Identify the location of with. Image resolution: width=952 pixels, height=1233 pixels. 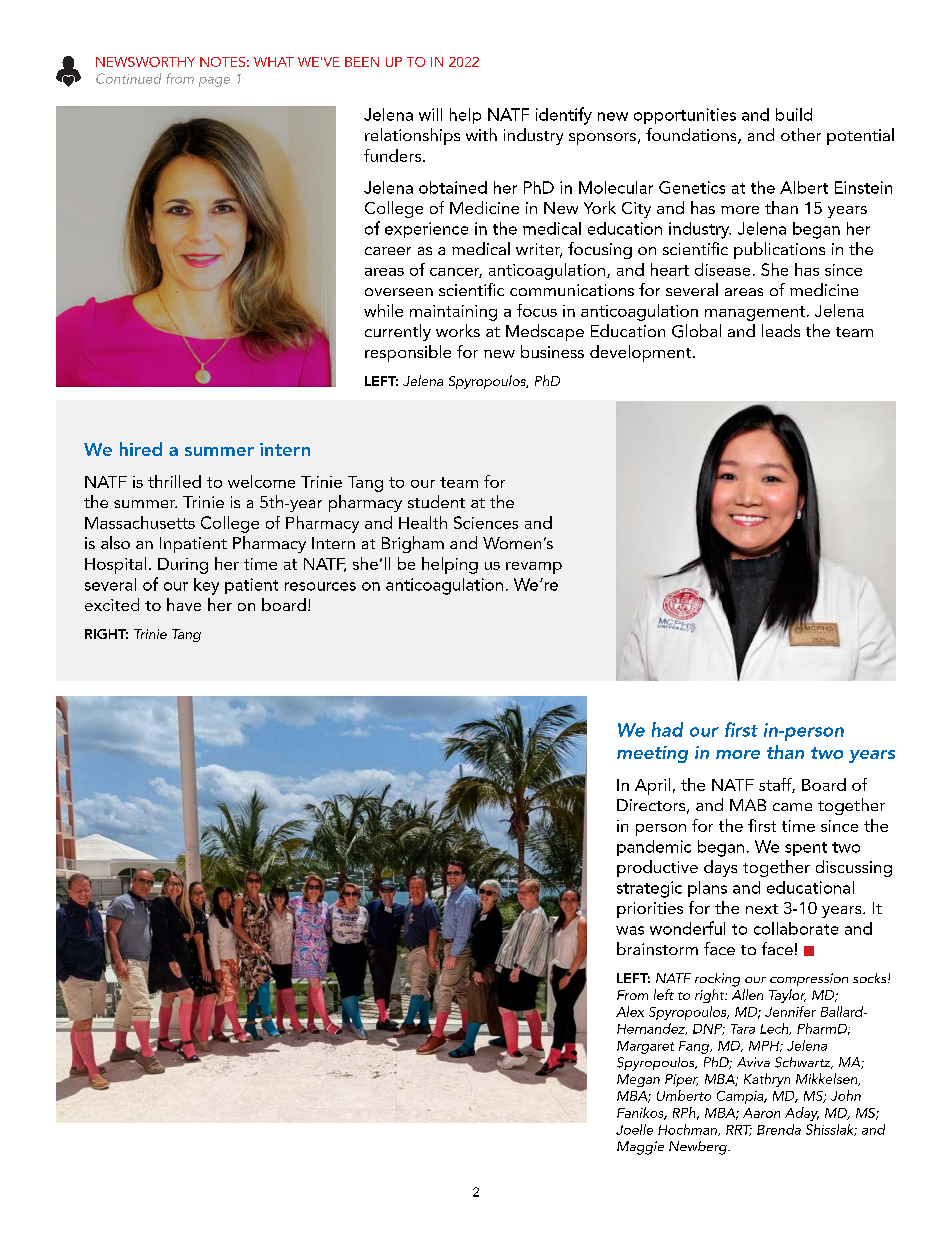
(481, 134).
